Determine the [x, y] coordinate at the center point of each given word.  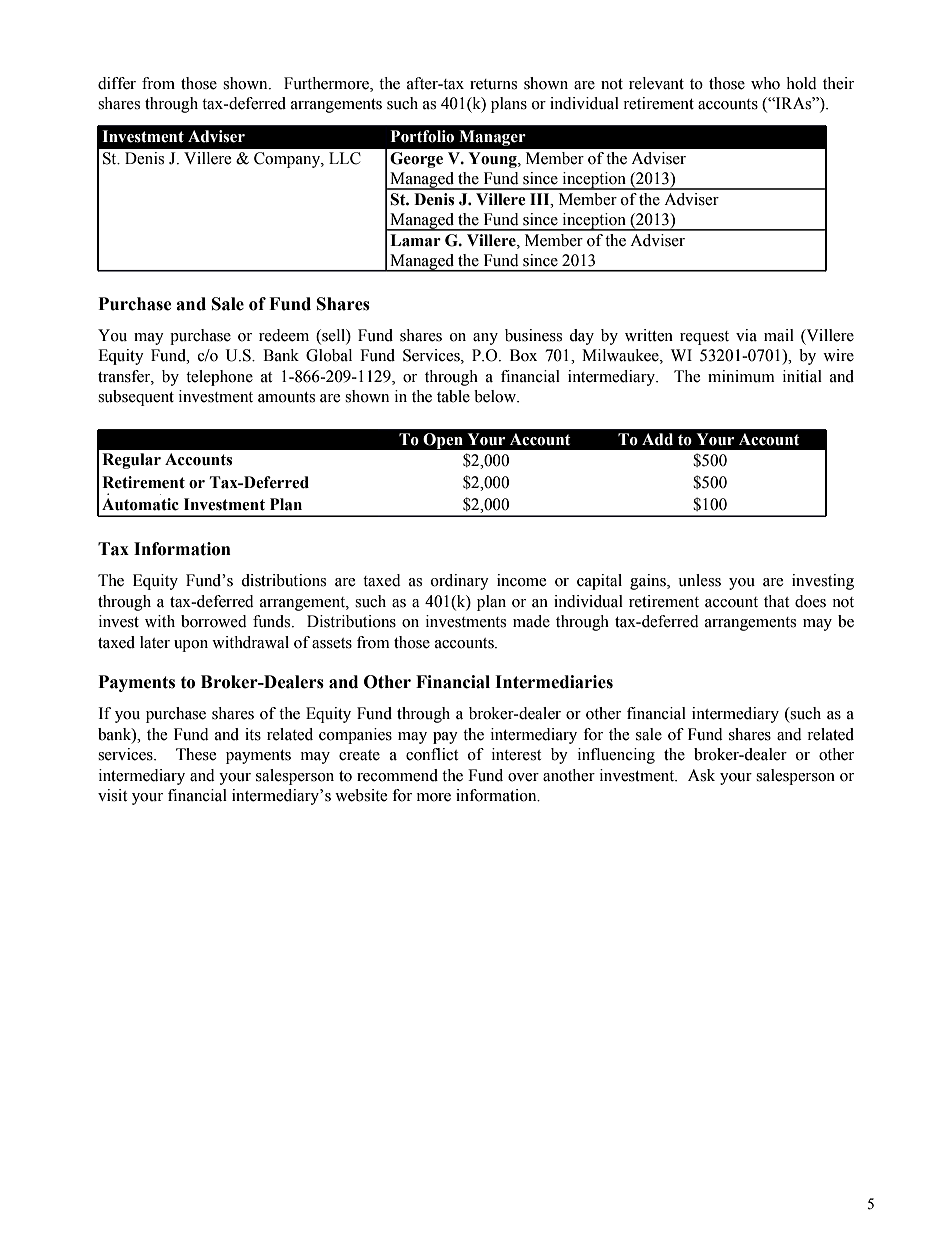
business [533, 335]
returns [493, 84]
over [523, 777]
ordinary [460, 582]
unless [699, 580]
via [746, 335]
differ [117, 83]
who [765, 83]
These [196, 754]
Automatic [140, 504]
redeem [284, 335]
